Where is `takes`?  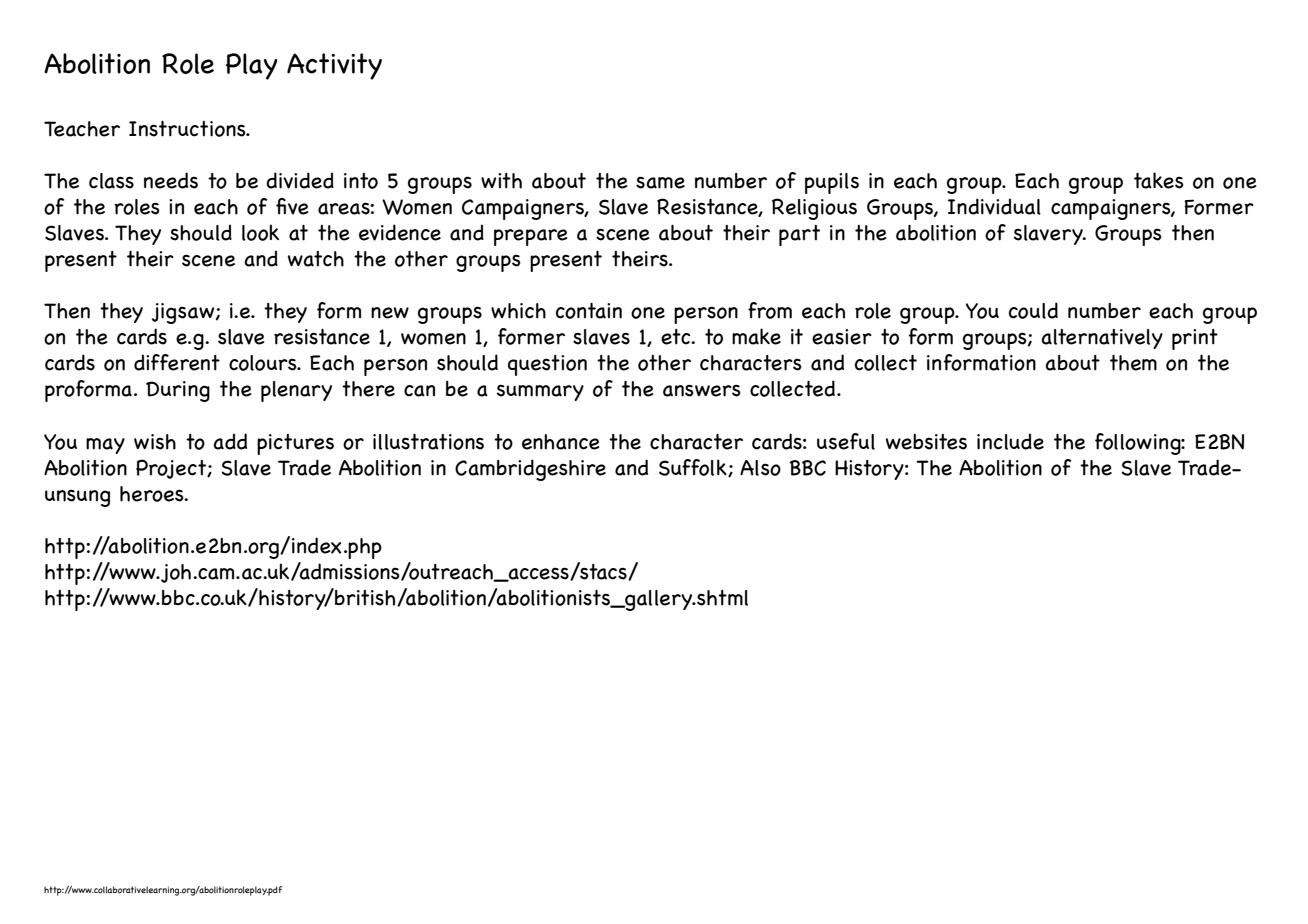
takes is located at coordinates (1159, 180).
